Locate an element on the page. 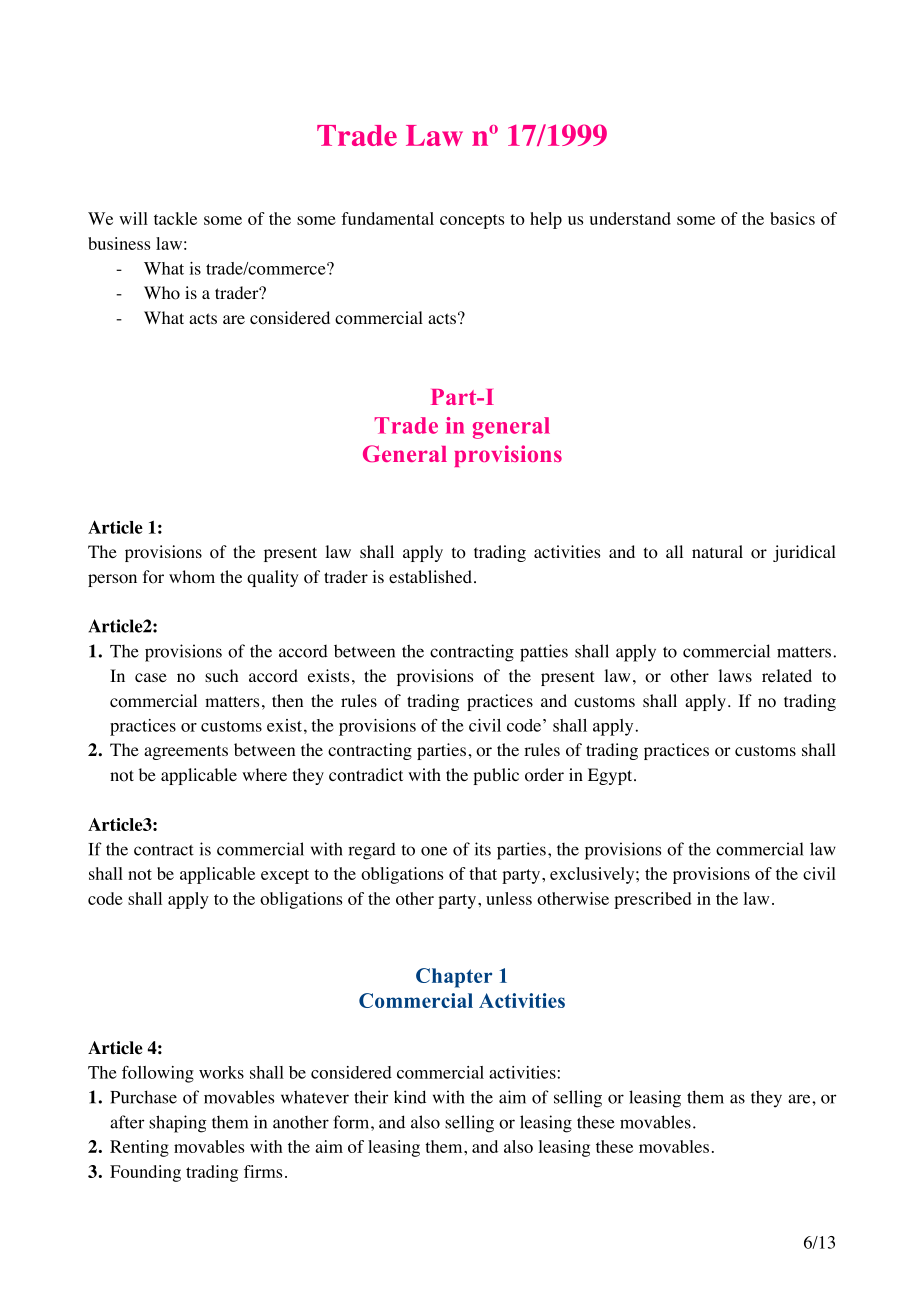 Image resolution: width=924 pixels, height=1308 pixels. concepts is located at coordinates (472, 221).
